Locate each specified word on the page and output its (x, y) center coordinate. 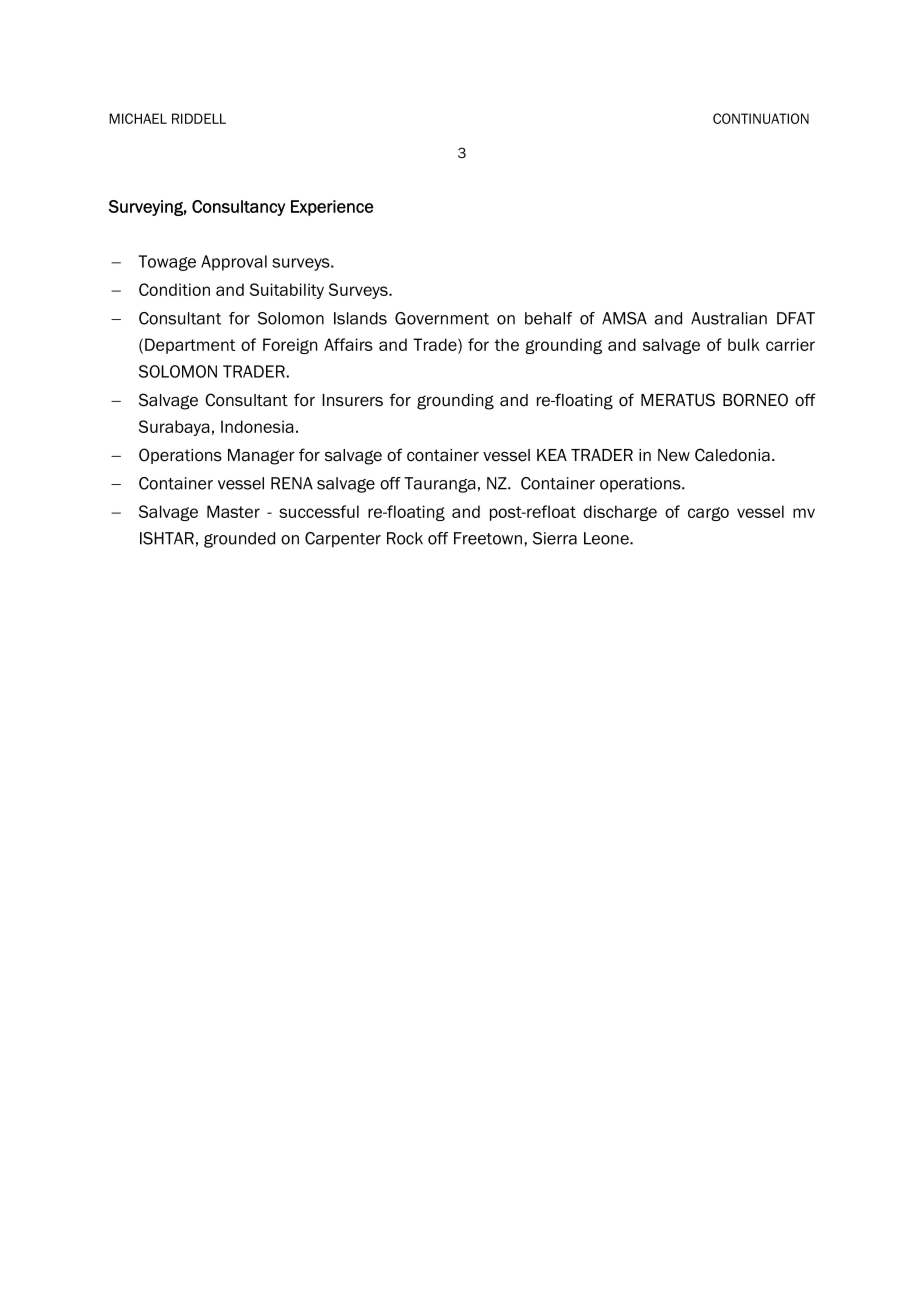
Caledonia (732, 455)
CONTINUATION (761, 118)
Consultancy (238, 208)
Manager (261, 457)
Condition (174, 289)
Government (442, 318)
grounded (239, 540)
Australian (729, 318)
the (506, 344)
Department (190, 346)
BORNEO (755, 400)
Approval (234, 263)
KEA (552, 455)
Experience (332, 208)
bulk (744, 344)
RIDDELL (199, 118)
